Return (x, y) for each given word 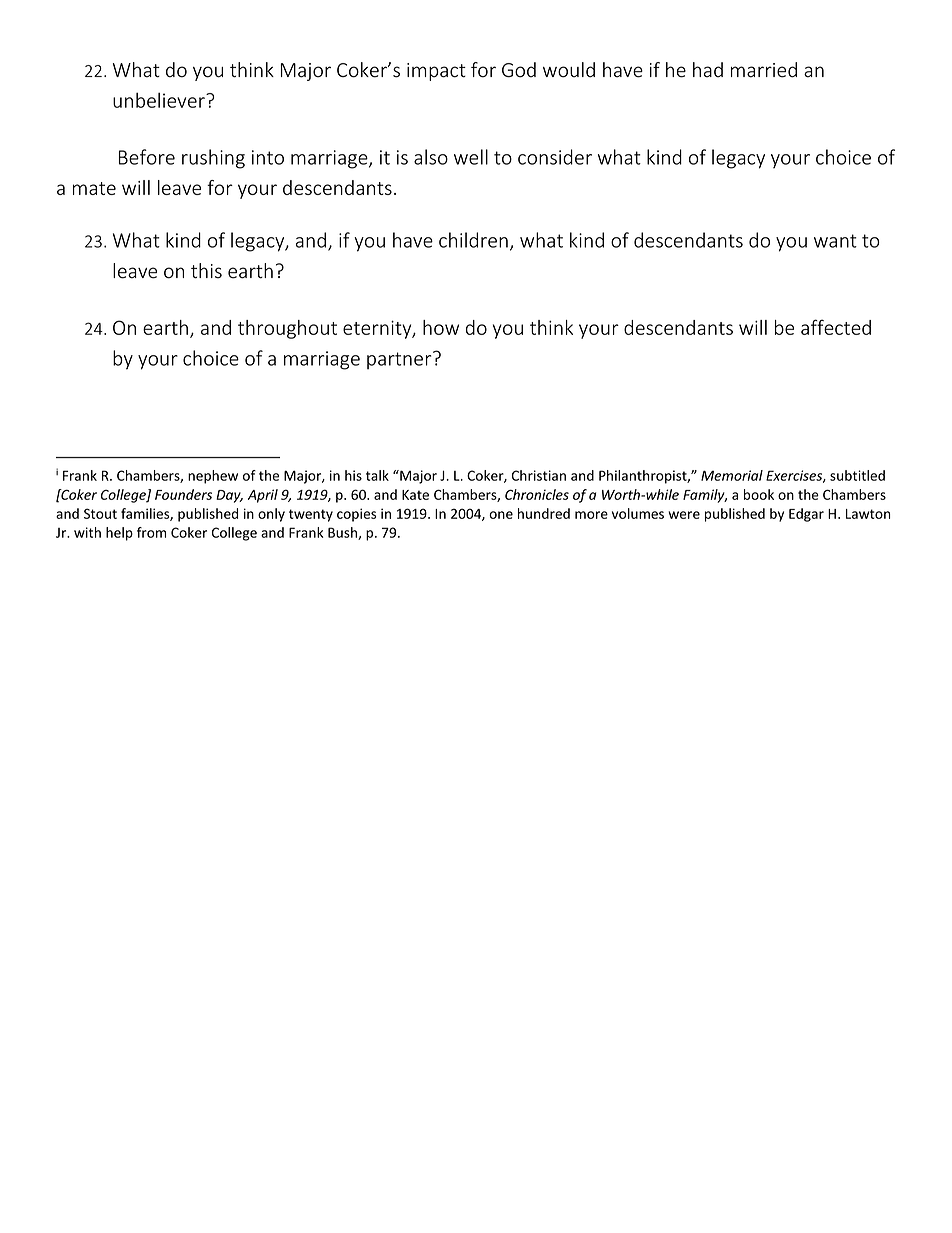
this (206, 271)
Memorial (732, 475)
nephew (213, 477)
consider (555, 157)
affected (836, 327)
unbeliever (160, 100)
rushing (213, 159)
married (764, 70)
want (835, 241)
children (473, 240)
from (151, 532)
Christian (539, 475)
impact (436, 72)
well (471, 157)
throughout (287, 329)
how (441, 327)
